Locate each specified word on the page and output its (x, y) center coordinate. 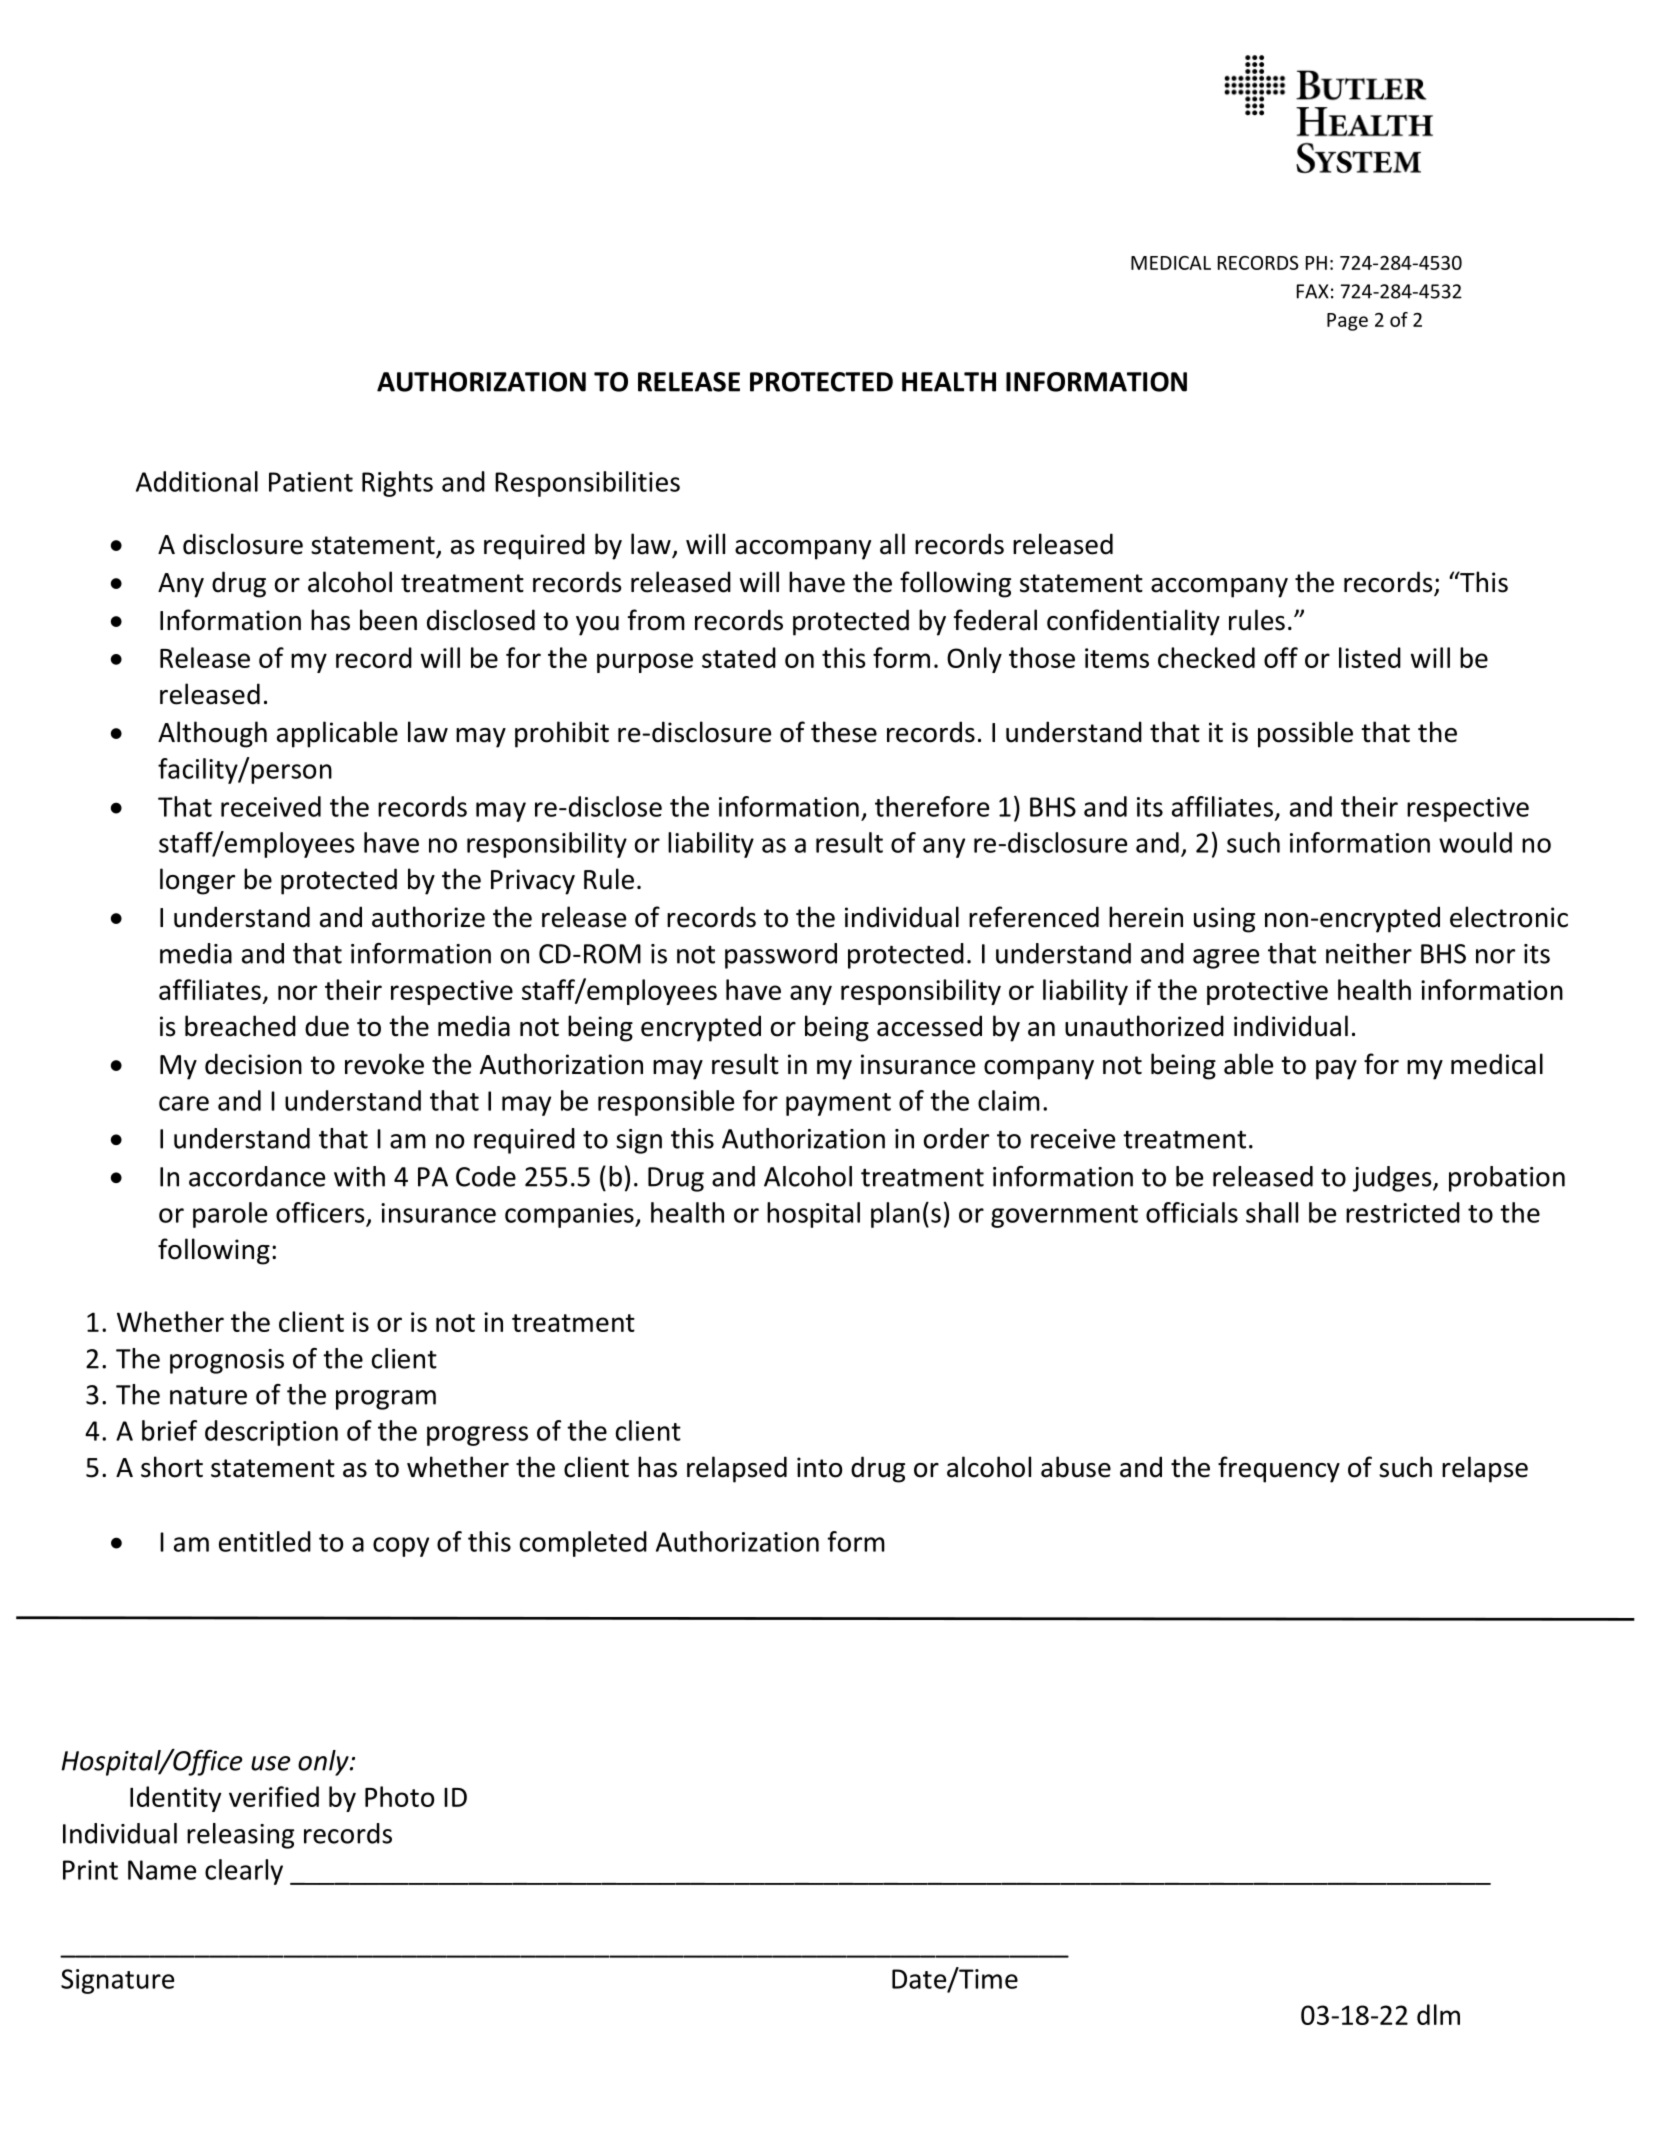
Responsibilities (587, 484)
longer (197, 881)
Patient (311, 482)
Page (1347, 322)
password (781, 956)
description (271, 1433)
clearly (244, 1872)
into (819, 1467)
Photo (399, 1796)
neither (1369, 953)
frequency (1279, 1469)
